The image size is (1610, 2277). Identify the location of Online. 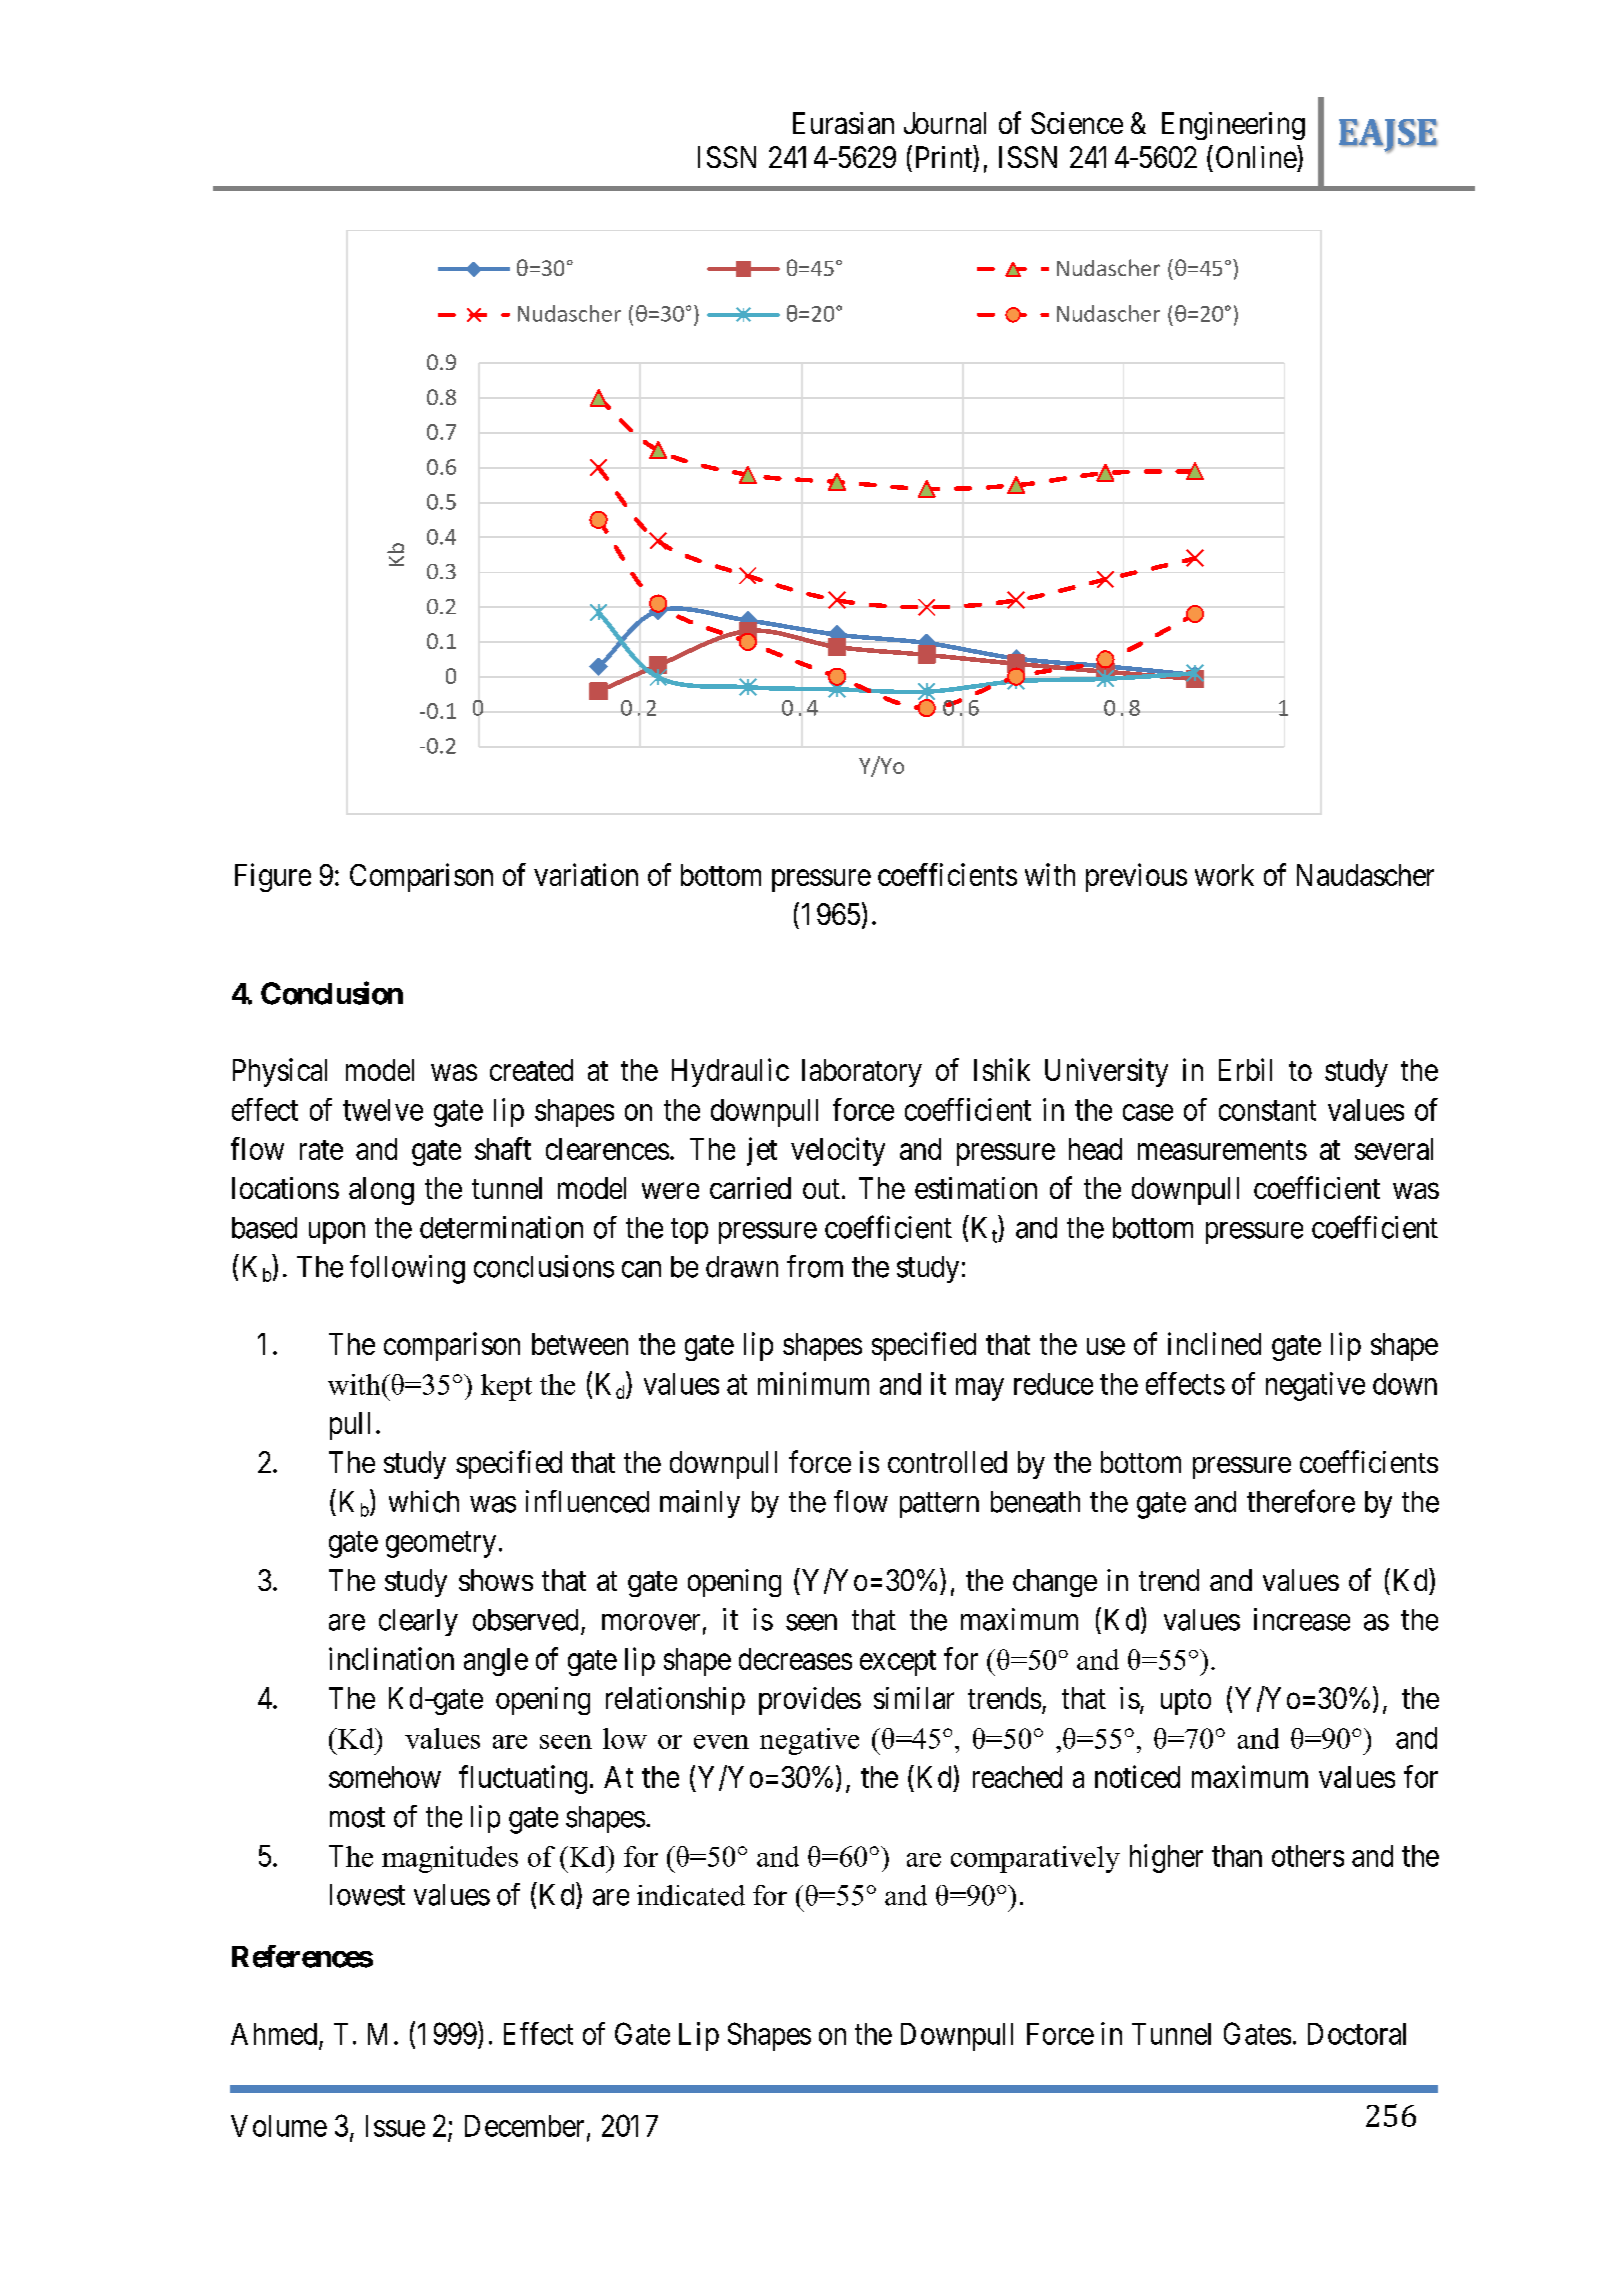
(1257, 156).
